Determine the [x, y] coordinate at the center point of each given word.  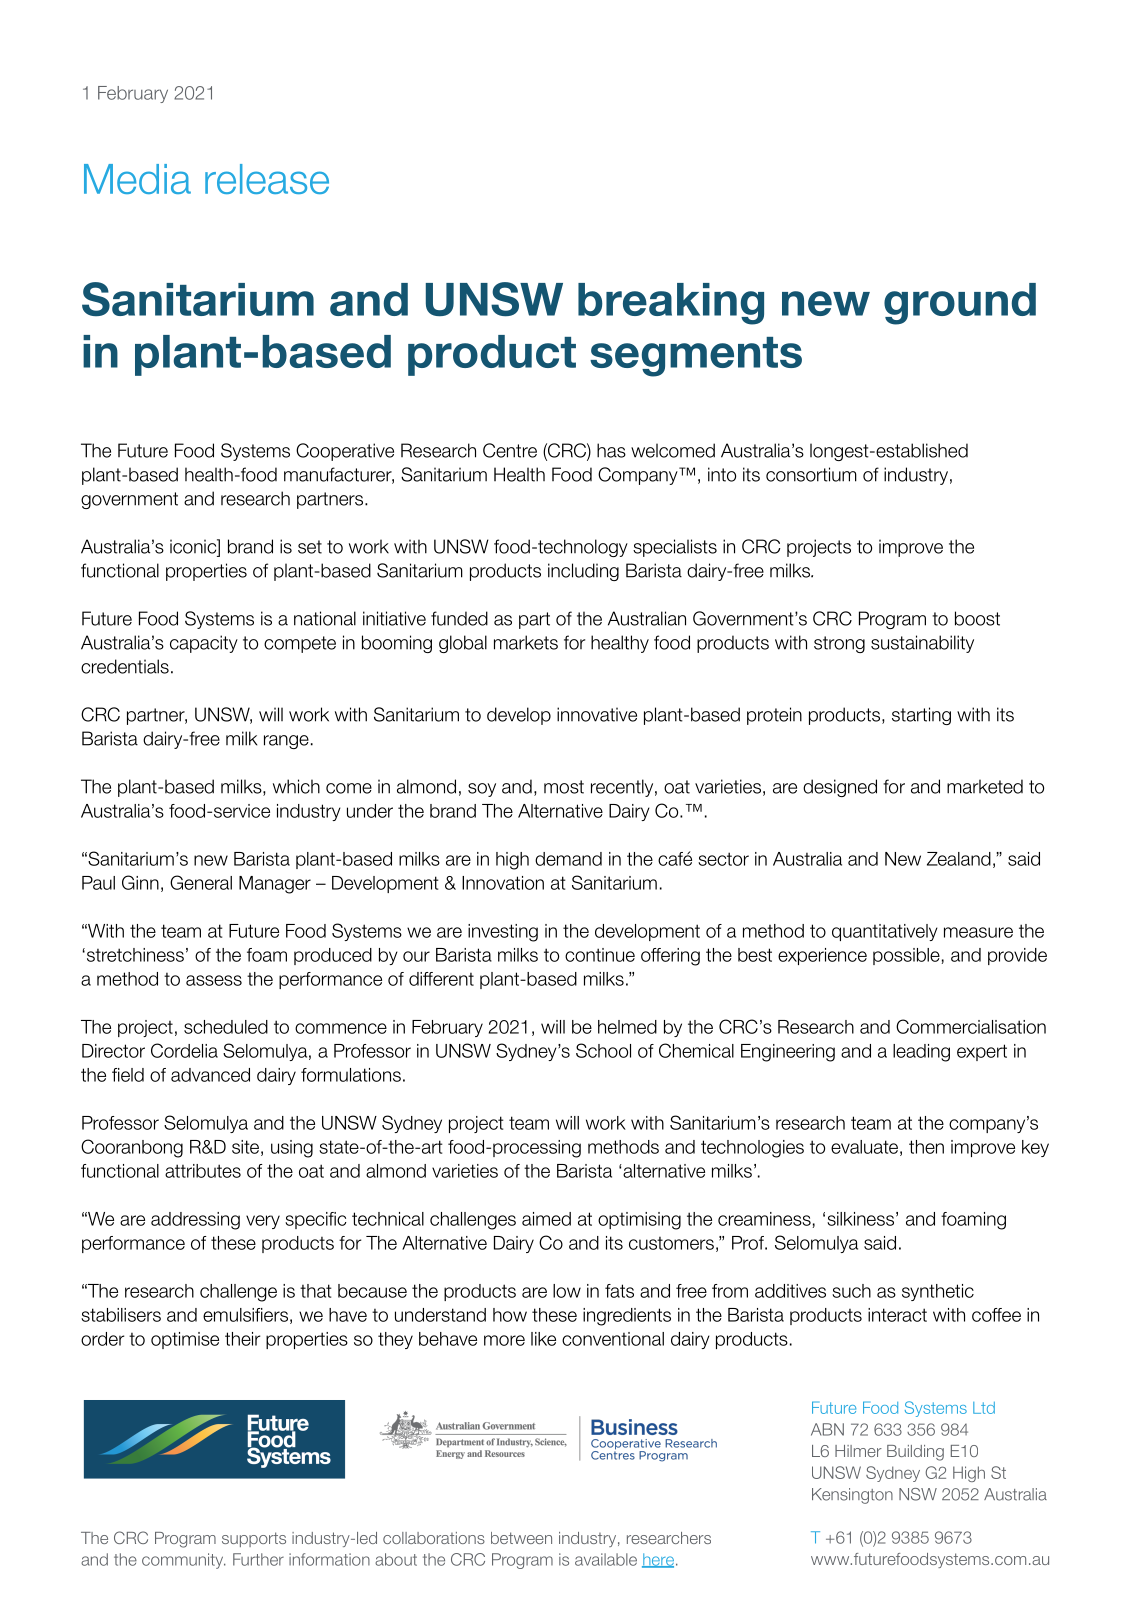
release [267, 179]
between [521, 1538]
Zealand [959, 859]
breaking [671, 304]
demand [568, 859]
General [201, 882]
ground [960, 304]
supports [254, 1539]
